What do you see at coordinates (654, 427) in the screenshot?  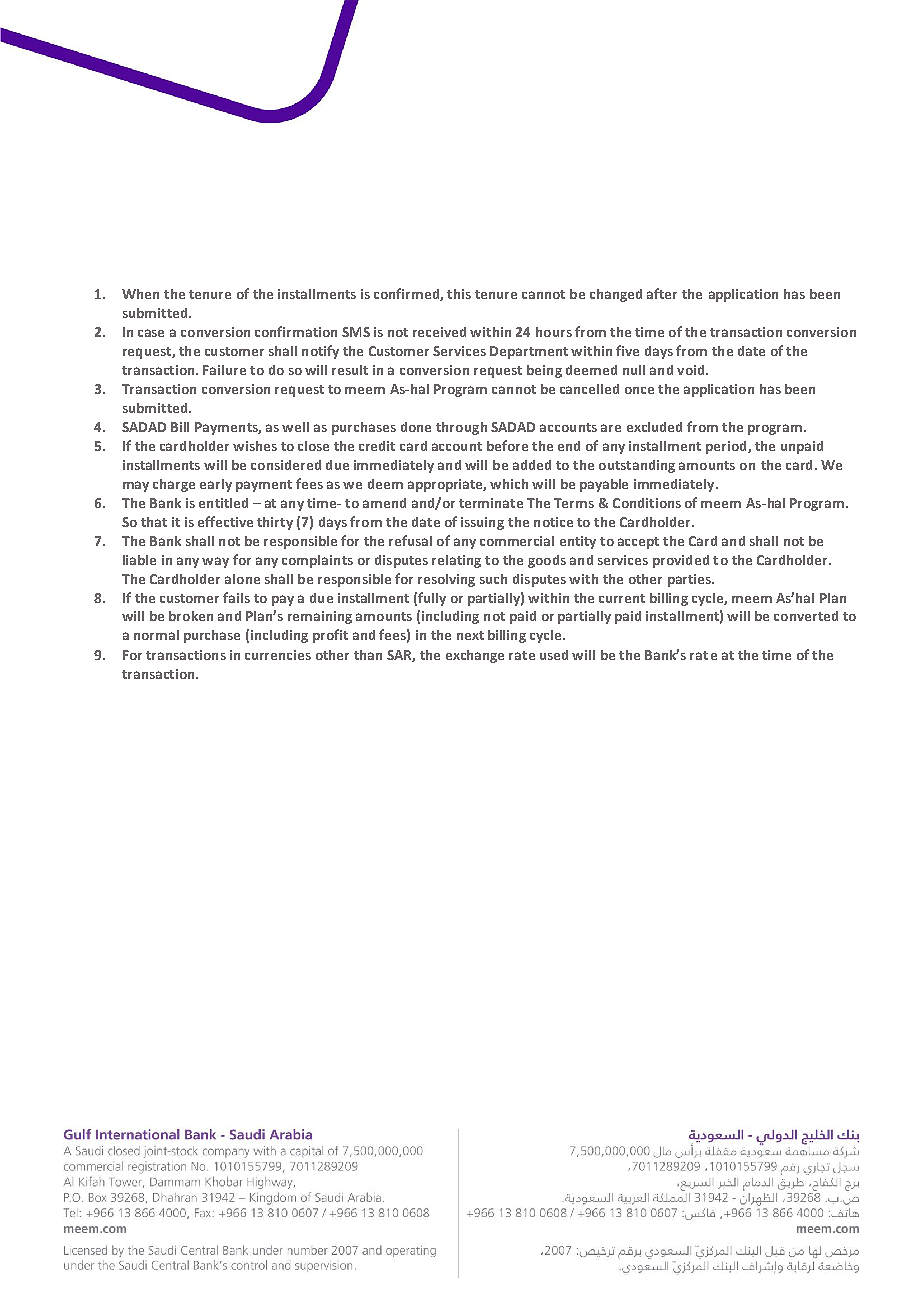 I see `excluded` at bounding box center [654, 427].
